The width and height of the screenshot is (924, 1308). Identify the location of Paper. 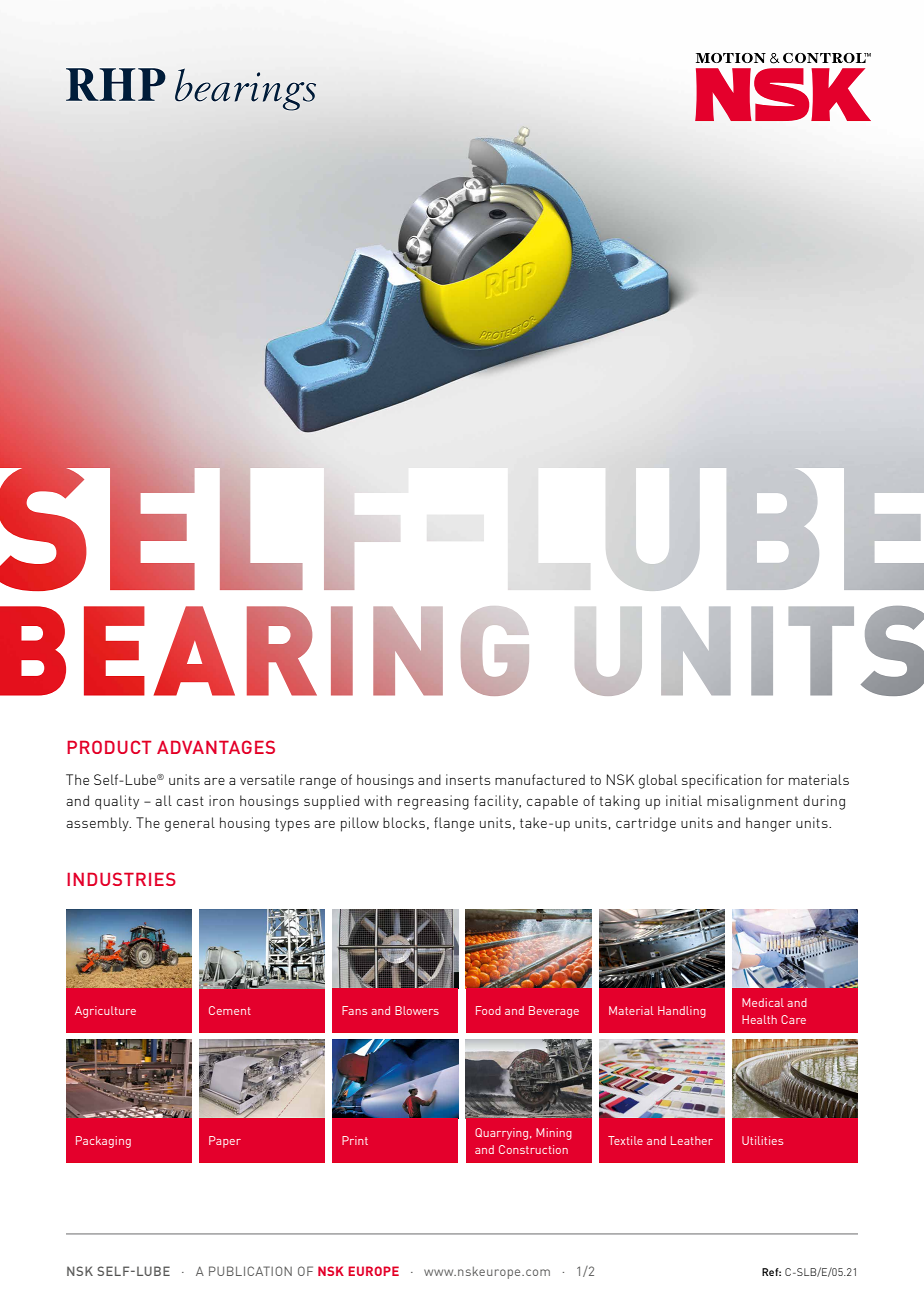
(225, 1142).
